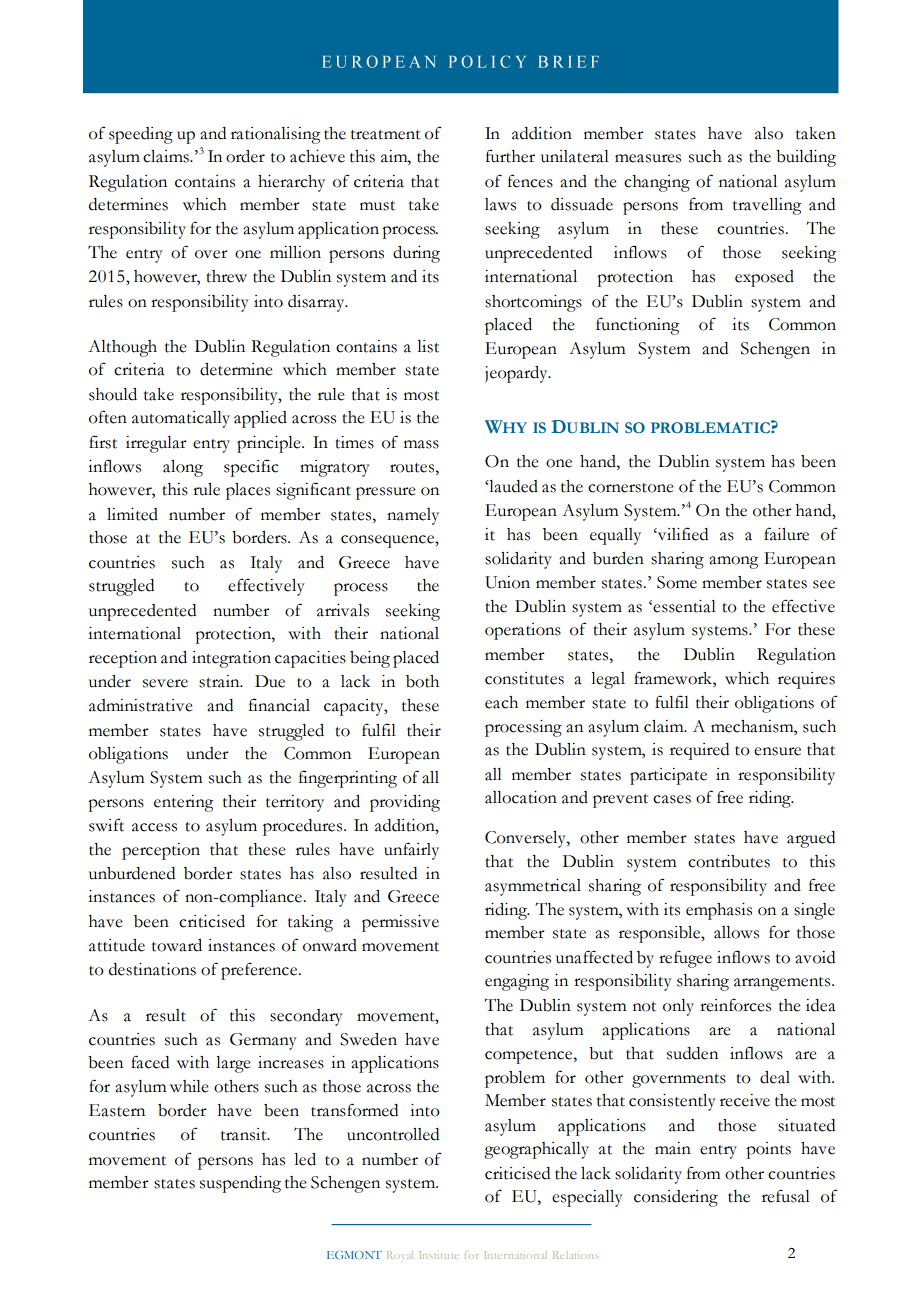  Describe the element at coordinates (161, 851) in the screenshot. I see `perception` at that location.
